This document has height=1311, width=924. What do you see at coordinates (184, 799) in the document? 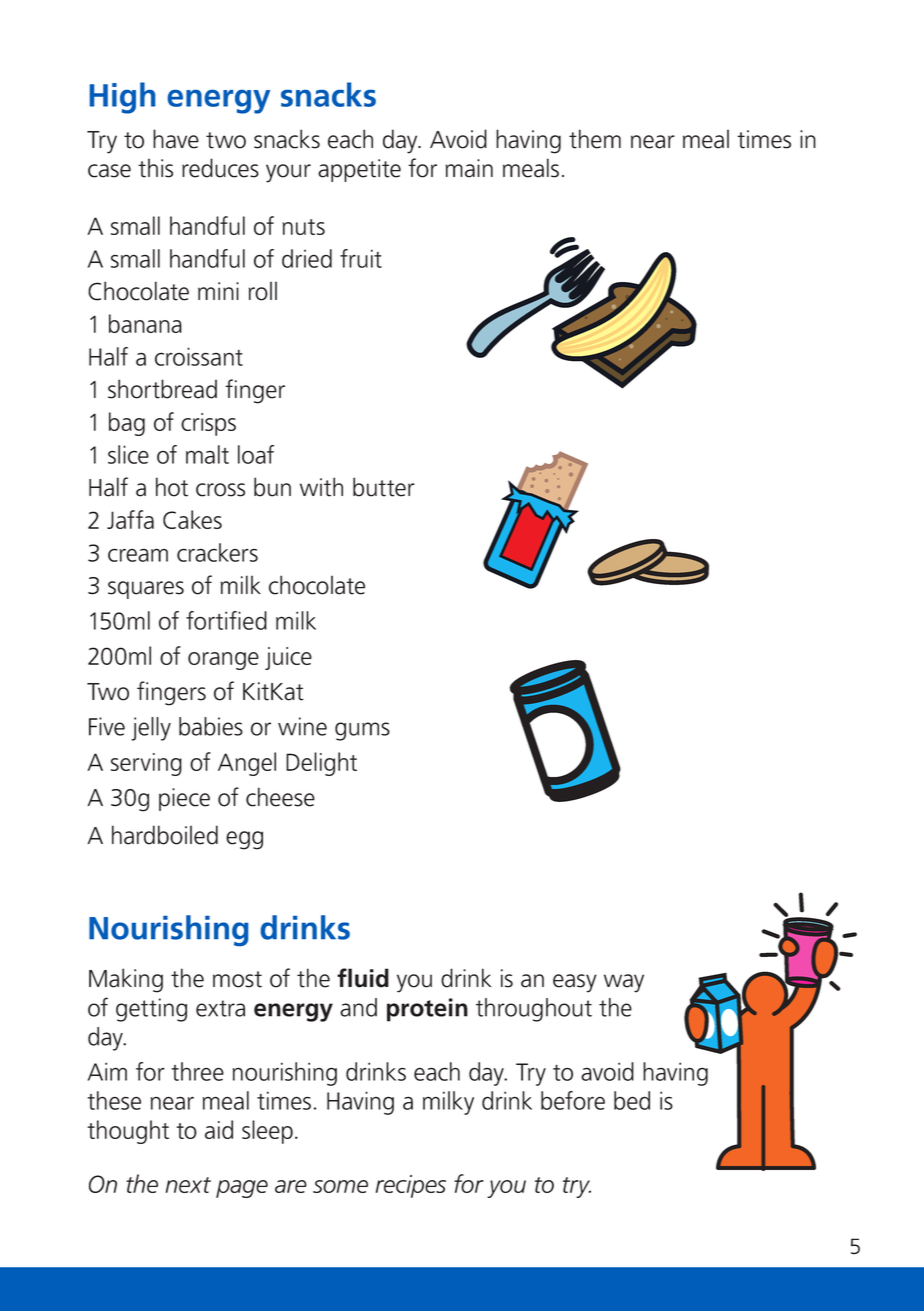
I see `piece` at bounding box center [184, 799].
